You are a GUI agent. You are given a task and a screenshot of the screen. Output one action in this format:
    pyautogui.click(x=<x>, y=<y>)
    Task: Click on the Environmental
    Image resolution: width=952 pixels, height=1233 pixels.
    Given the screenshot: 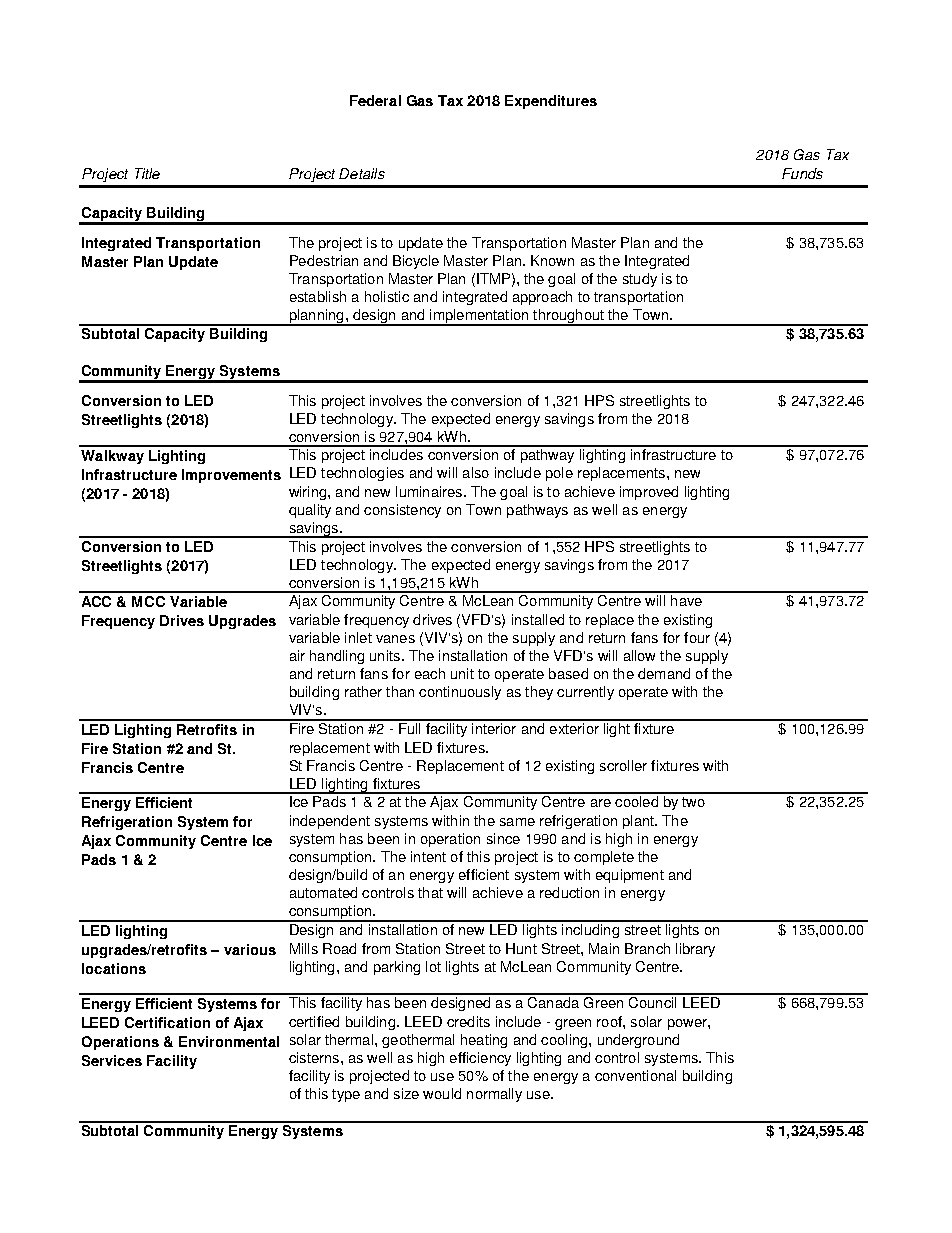 What is the action you would take?
    pyautogui.click(x=229, y=1041)
